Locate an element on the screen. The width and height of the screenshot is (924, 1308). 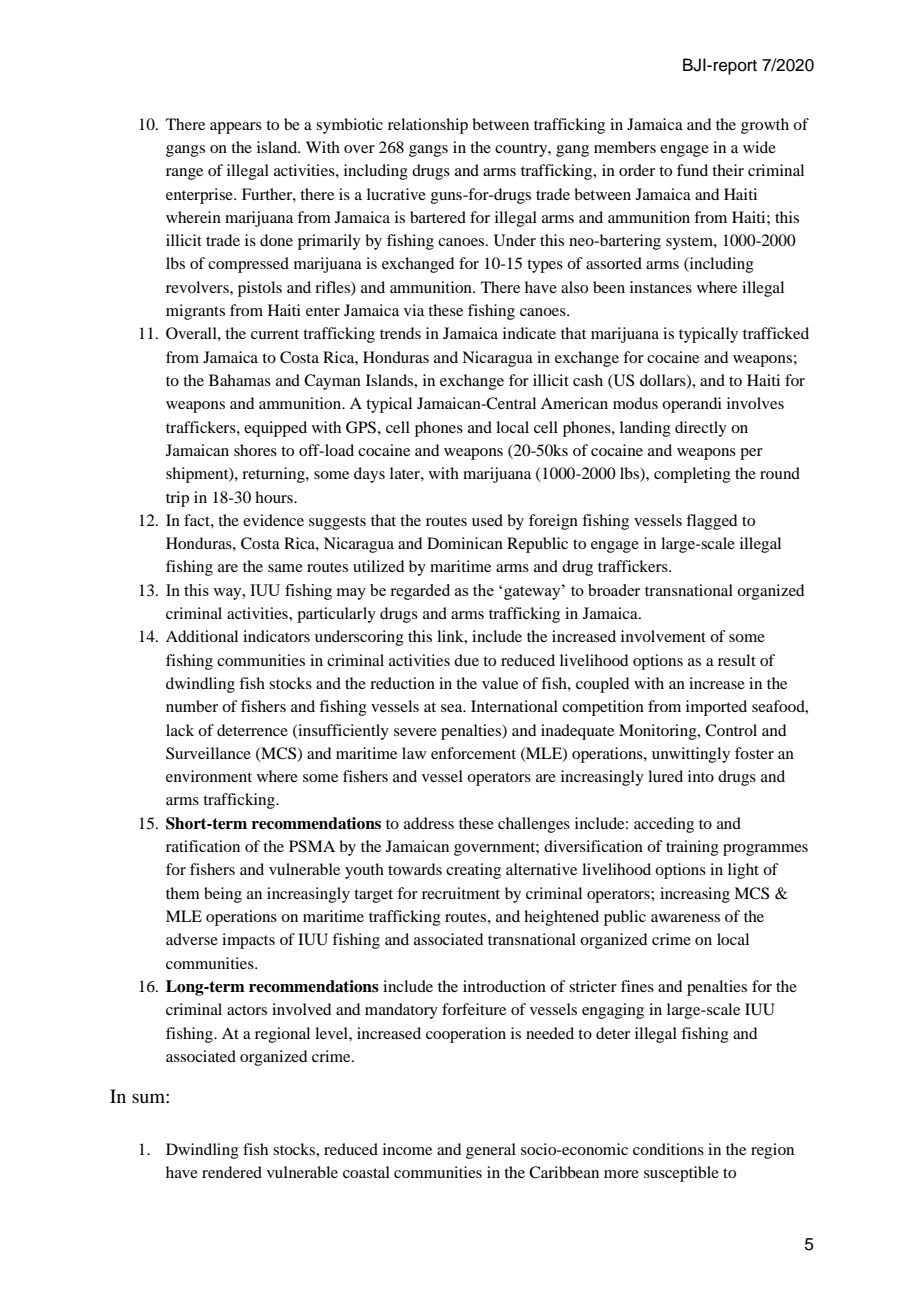
result is located at coordinates (737, 660).
